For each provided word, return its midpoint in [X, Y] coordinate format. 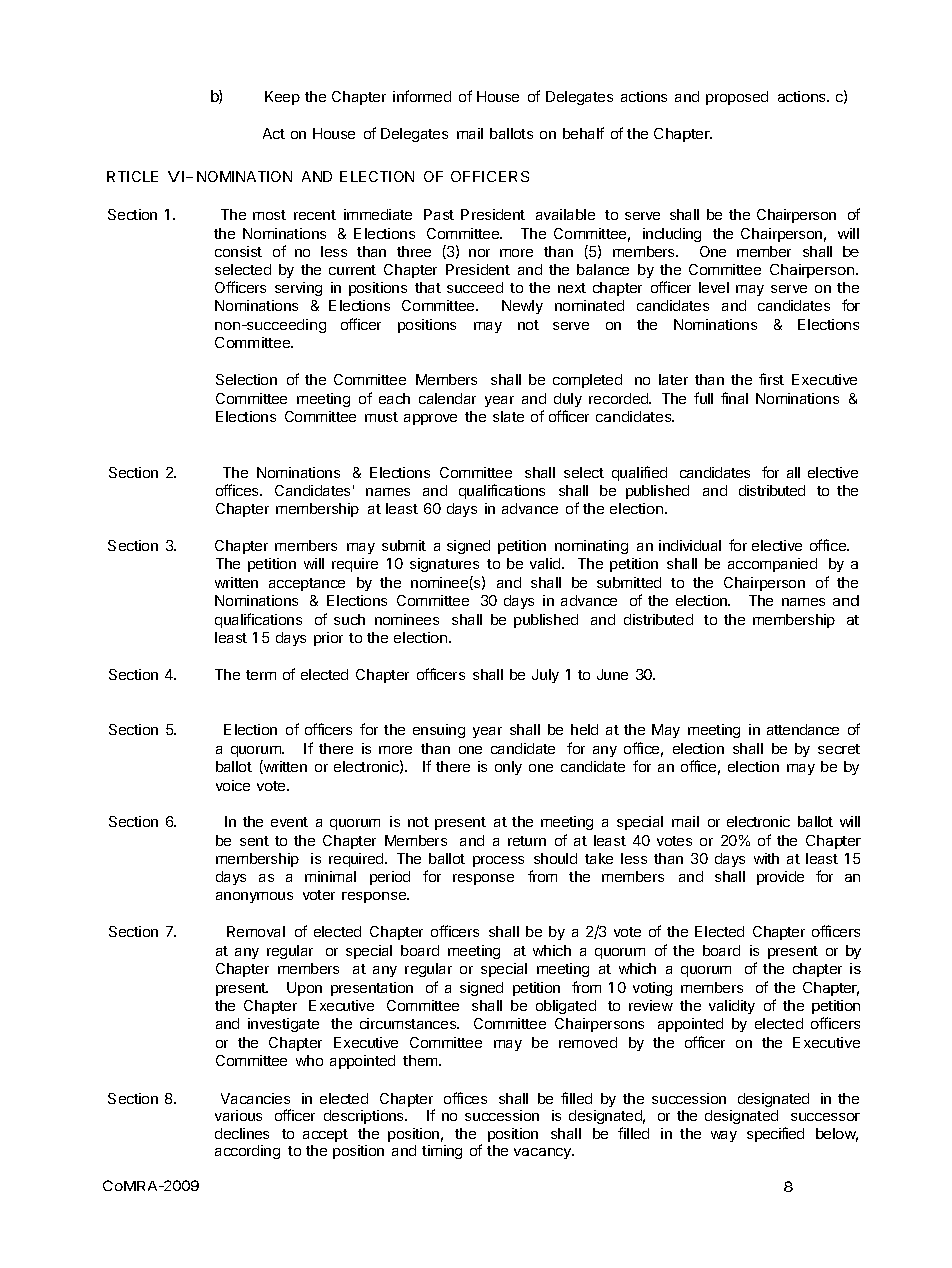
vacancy [544, 1153]
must [381, 417]
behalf [583, 133]
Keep [282, 98]
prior [328, 639]
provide [780, 878]
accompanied [772, 565]
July [545, 676]
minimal [330, 876]
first [771, 379]
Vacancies [255, 1098]
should [555, 858]
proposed [737, 98]
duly [568, 400]
